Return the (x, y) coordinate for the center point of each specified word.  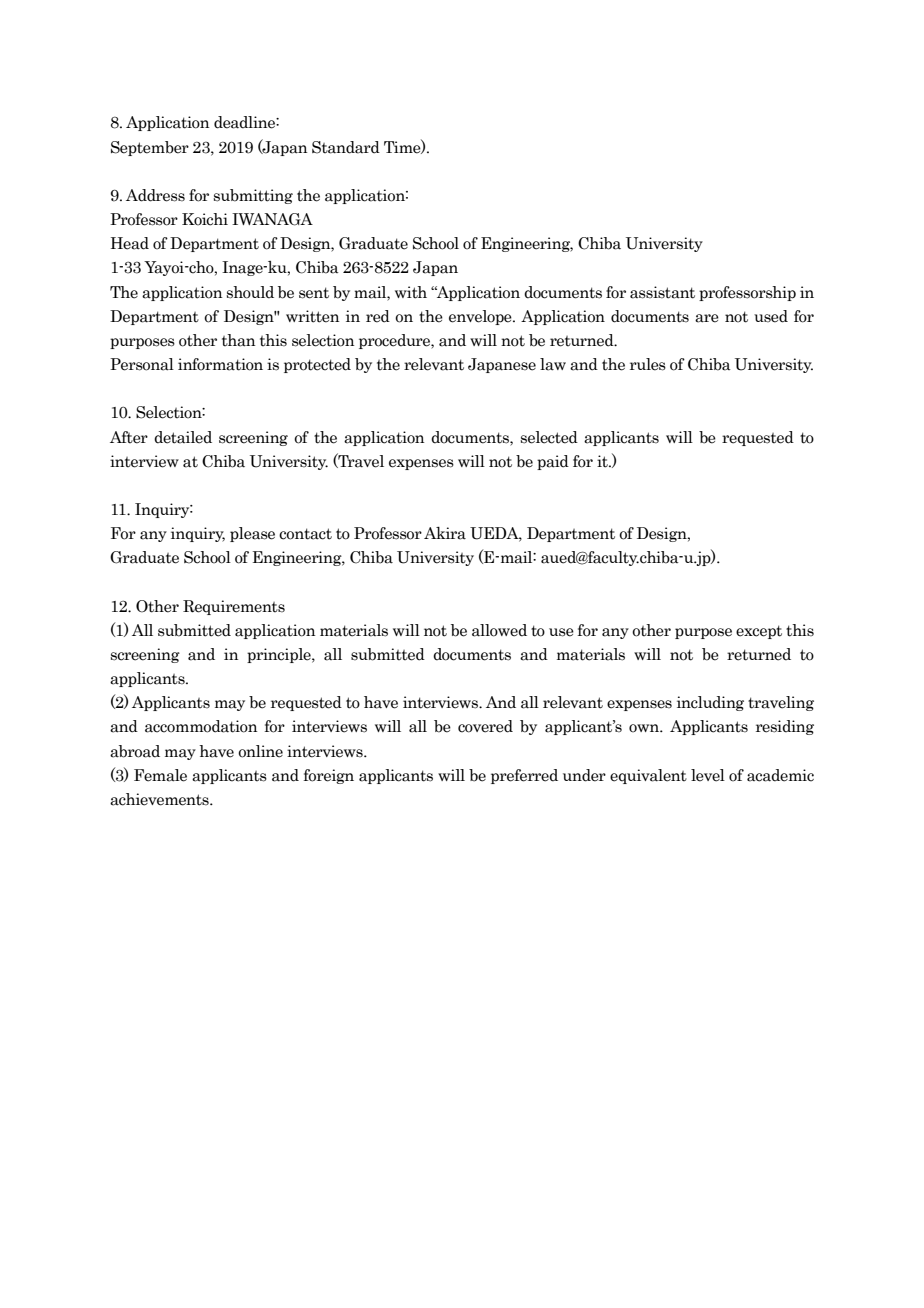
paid (553, 462)
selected (549, 437)
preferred (524, 776)
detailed (183, 437)
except (759, 632)
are (707, 318)
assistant (662, 292)
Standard (346, 147)
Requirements (234, 607)
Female (160, 775)
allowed (499, 630)
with (411, 292)
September (150, 148)
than (238, 340)
